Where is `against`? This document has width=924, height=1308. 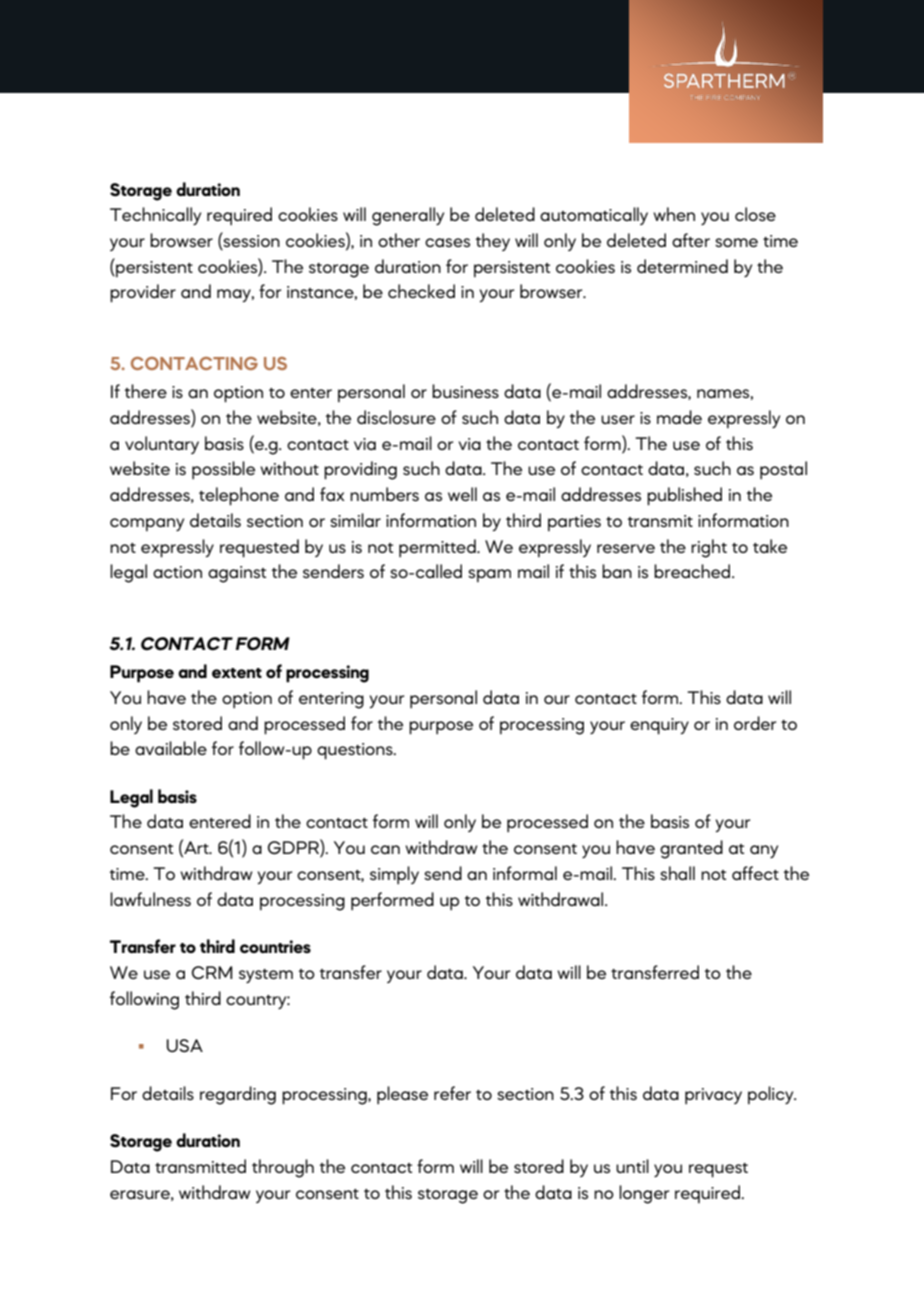 against is located at coordinates (237, 574).
